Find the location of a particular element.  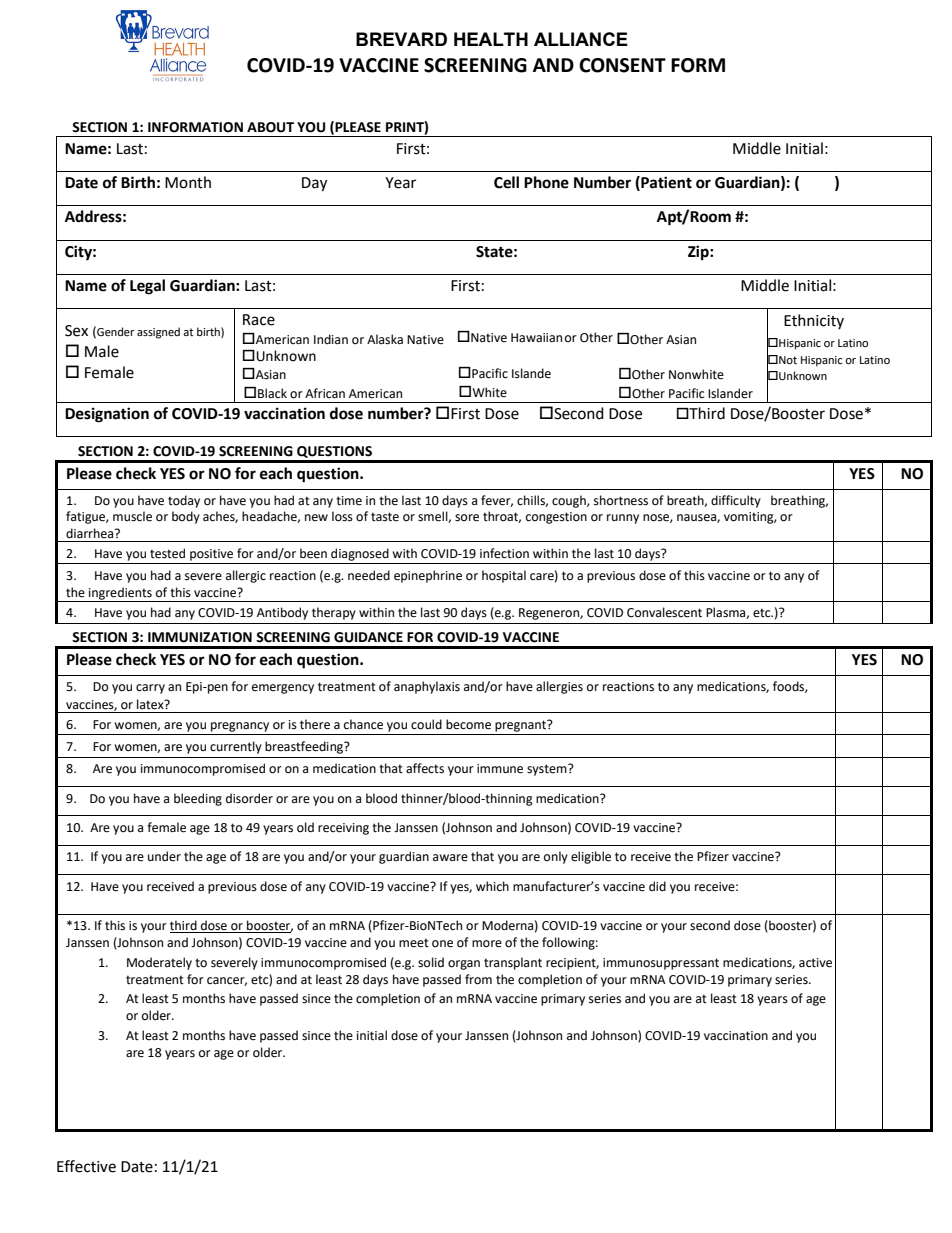

from is located at coordinates (478, 979).
